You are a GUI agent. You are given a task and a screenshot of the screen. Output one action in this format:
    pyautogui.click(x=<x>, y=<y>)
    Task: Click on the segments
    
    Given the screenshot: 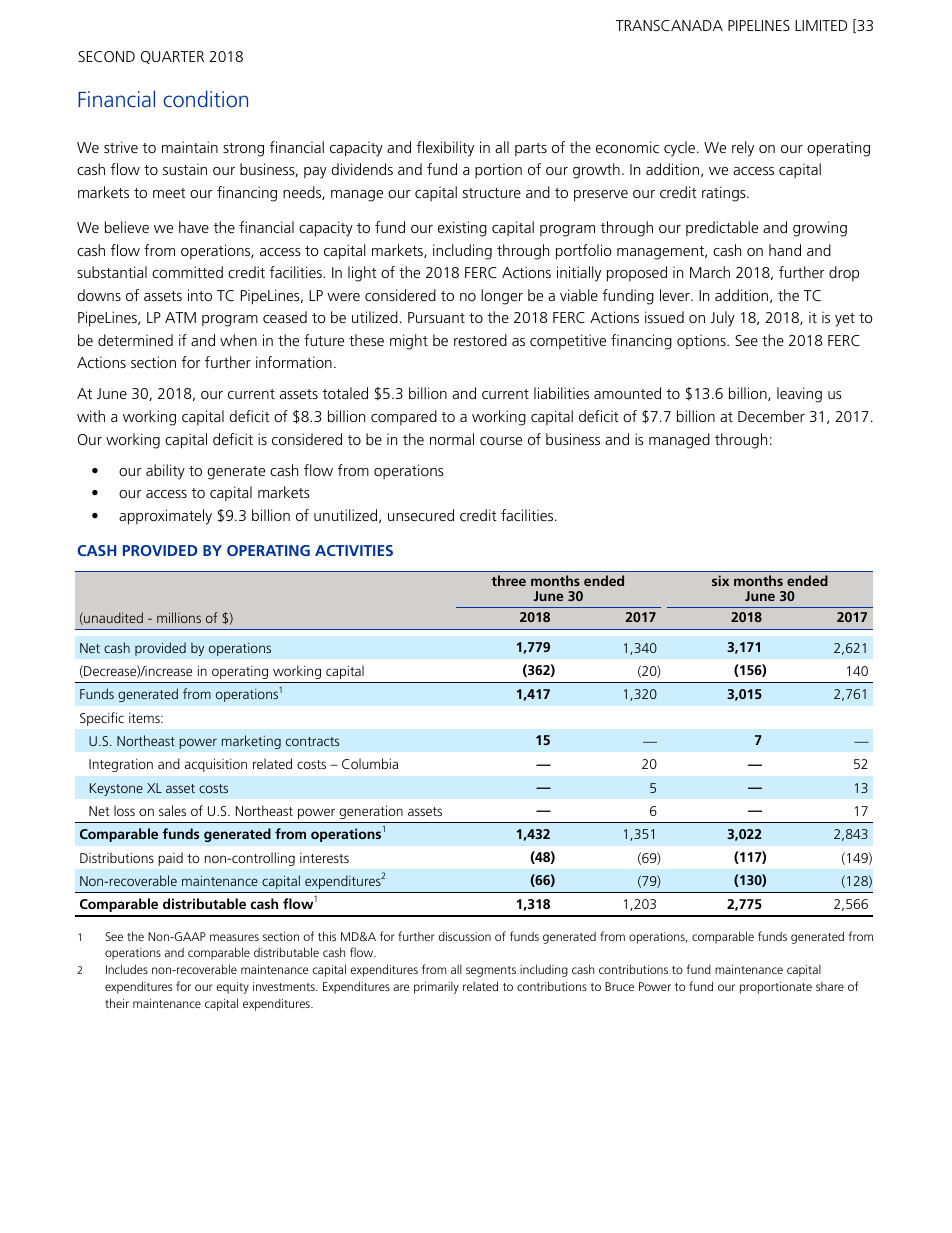 What is the action you would take?
    pyautogui.click(x=491, y=971)
